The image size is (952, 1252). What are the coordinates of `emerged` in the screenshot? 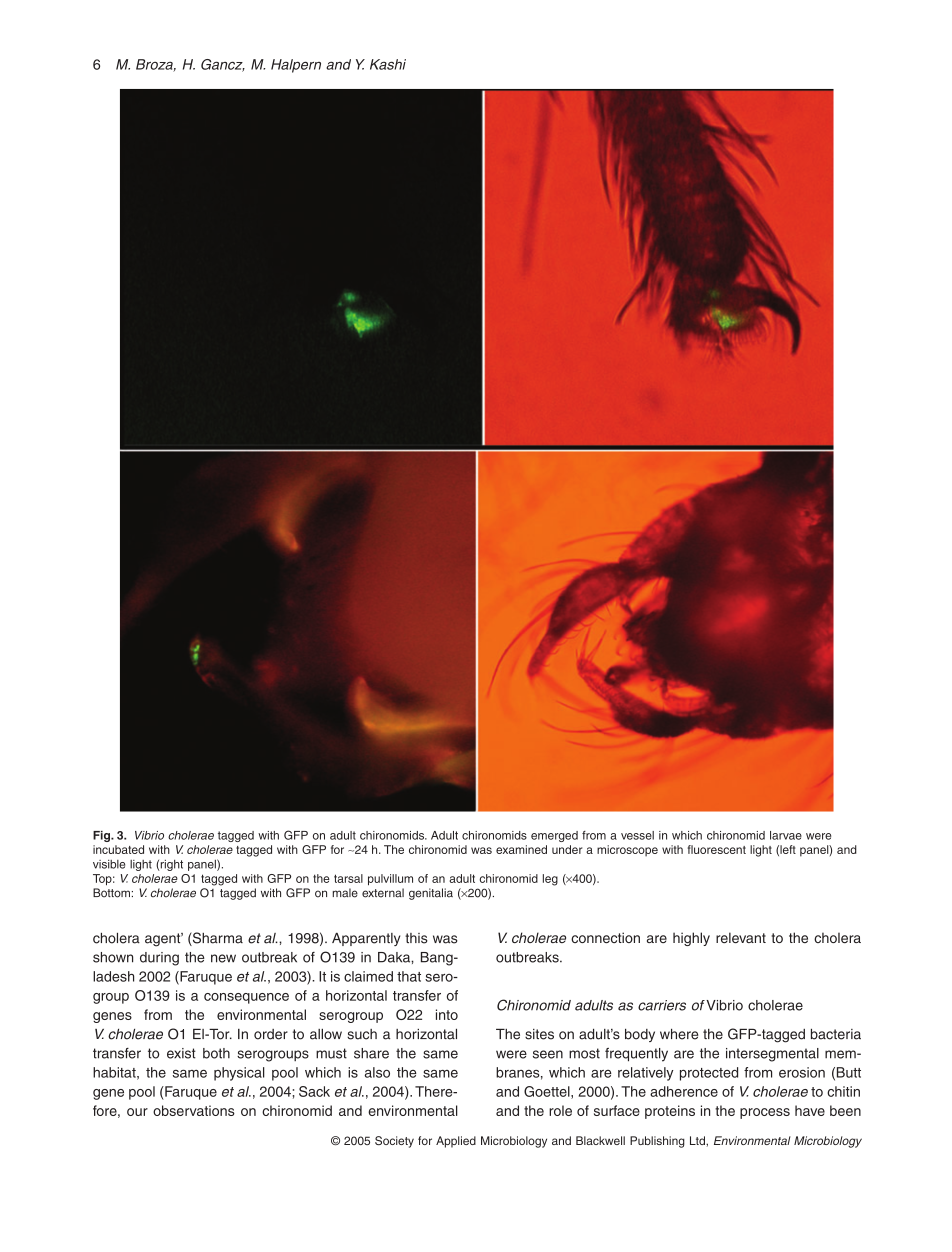 It's located at (554, 836).
